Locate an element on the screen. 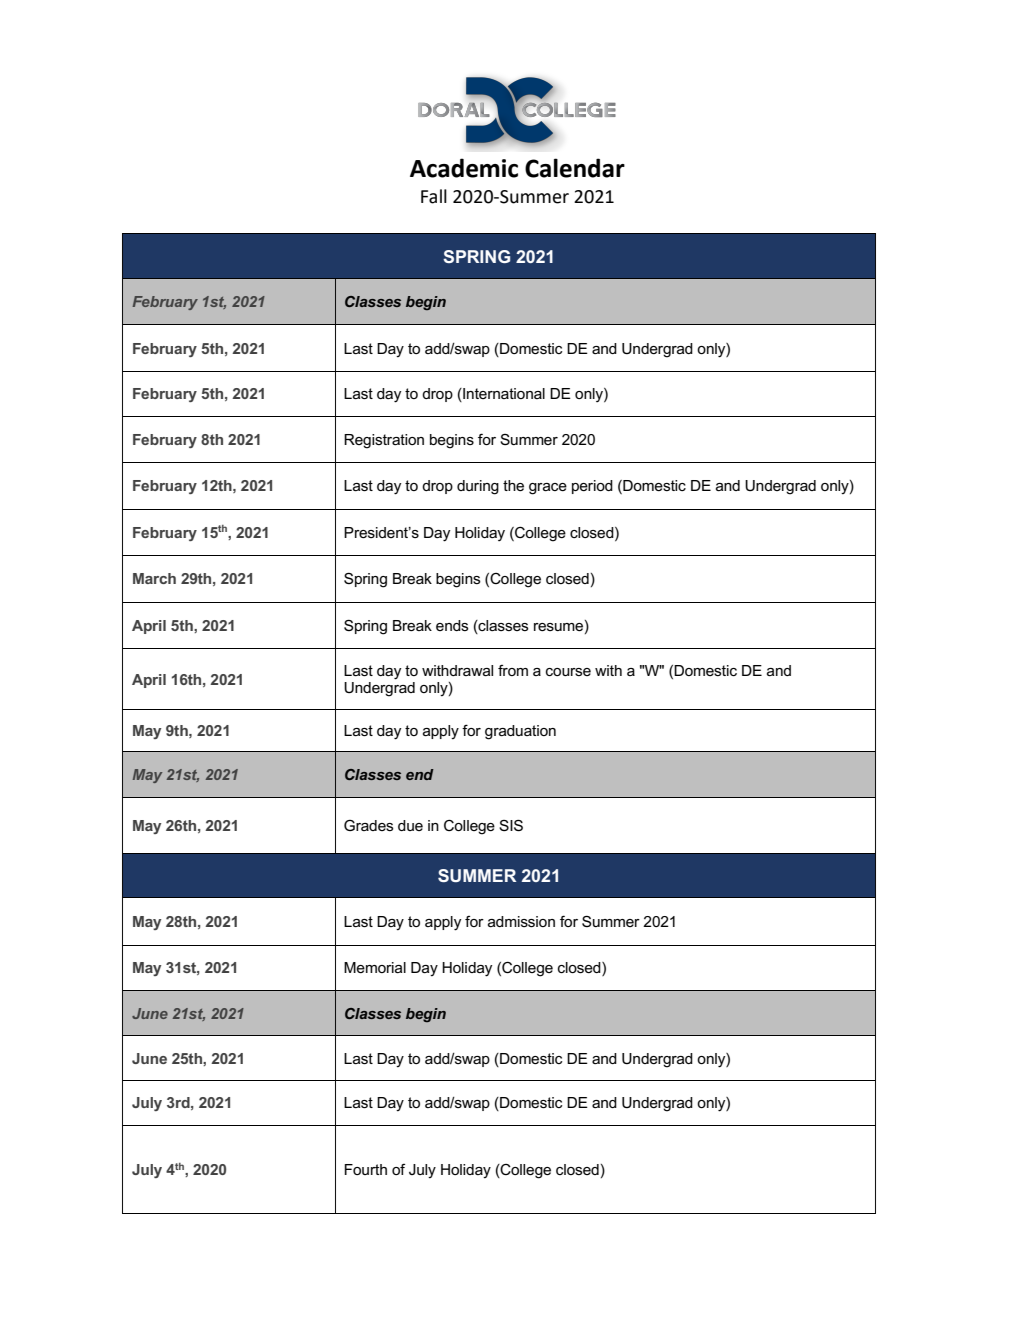 Image resolution: width=1033 pixels, height=1337 pixels. Fourth is located at coordinates (365, 1169).
